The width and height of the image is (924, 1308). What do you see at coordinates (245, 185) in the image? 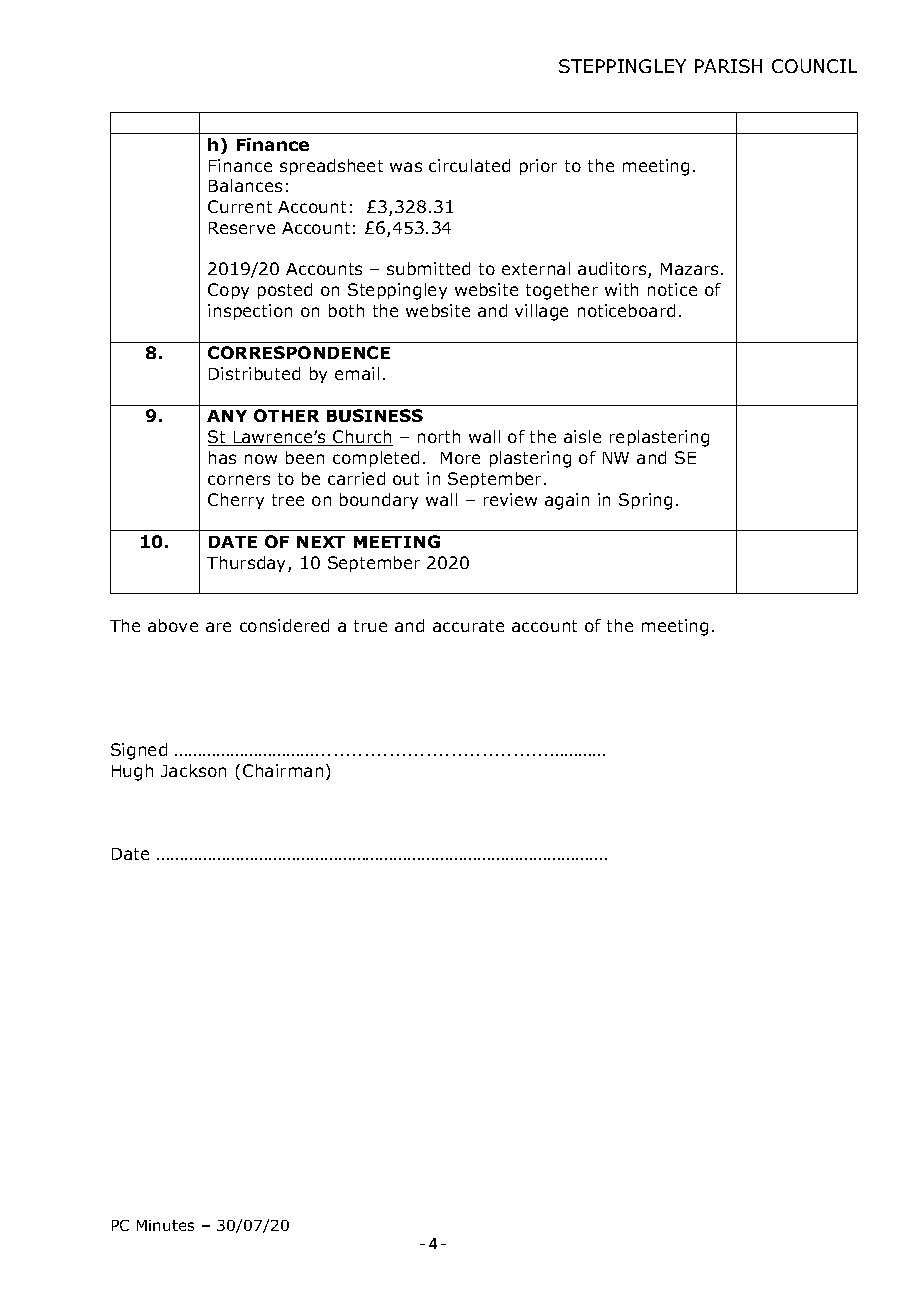
I see `Balances` at bounding box center [245, 185].
